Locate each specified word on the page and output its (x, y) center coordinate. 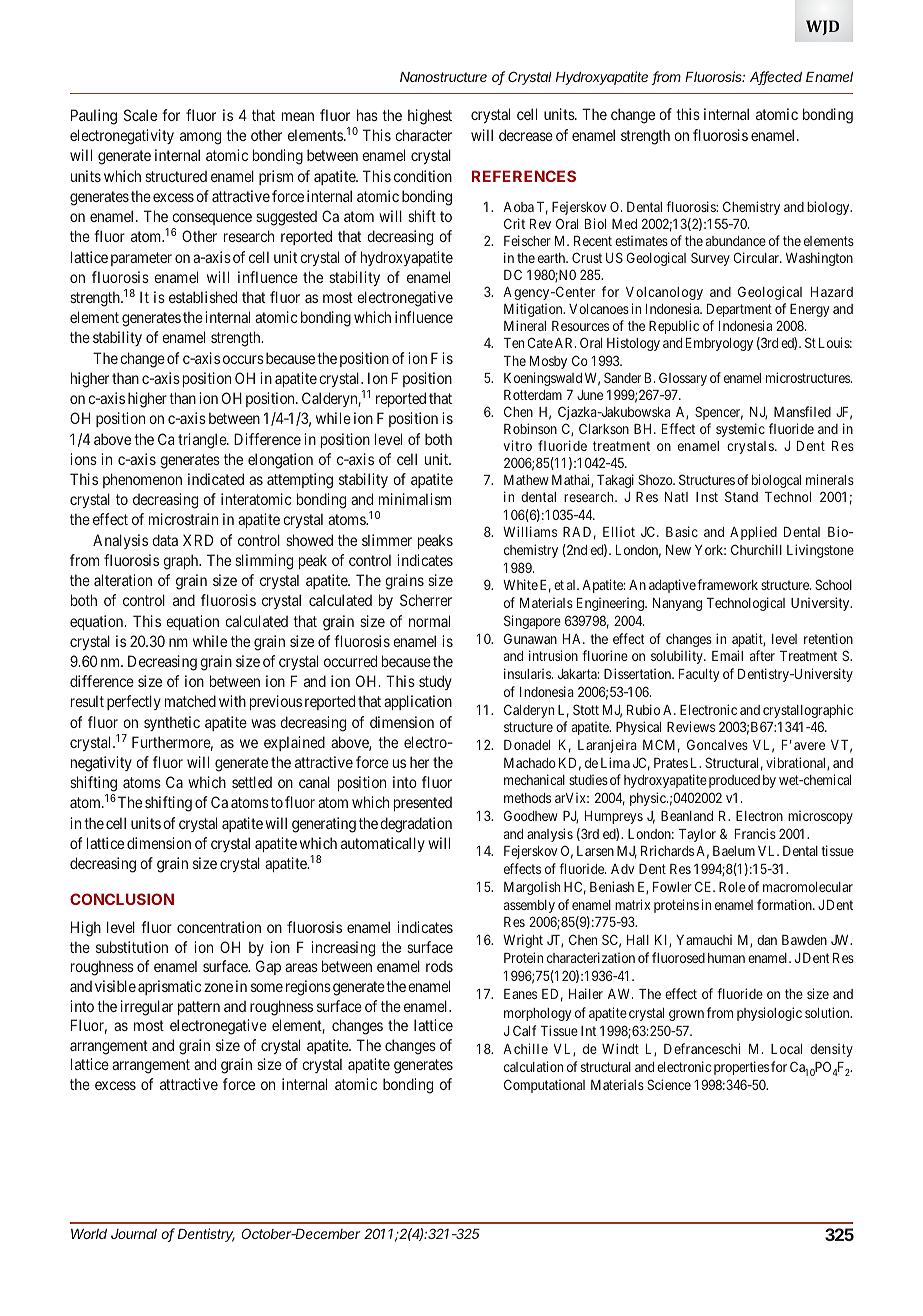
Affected (776, 78)
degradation (416, 825)
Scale (140, 115)
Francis (755, 833)
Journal (134, 1234)
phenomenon (142, 480)
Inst (707, 497)
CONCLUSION (122, 899)
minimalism (415, 499)
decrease (526, 135)
